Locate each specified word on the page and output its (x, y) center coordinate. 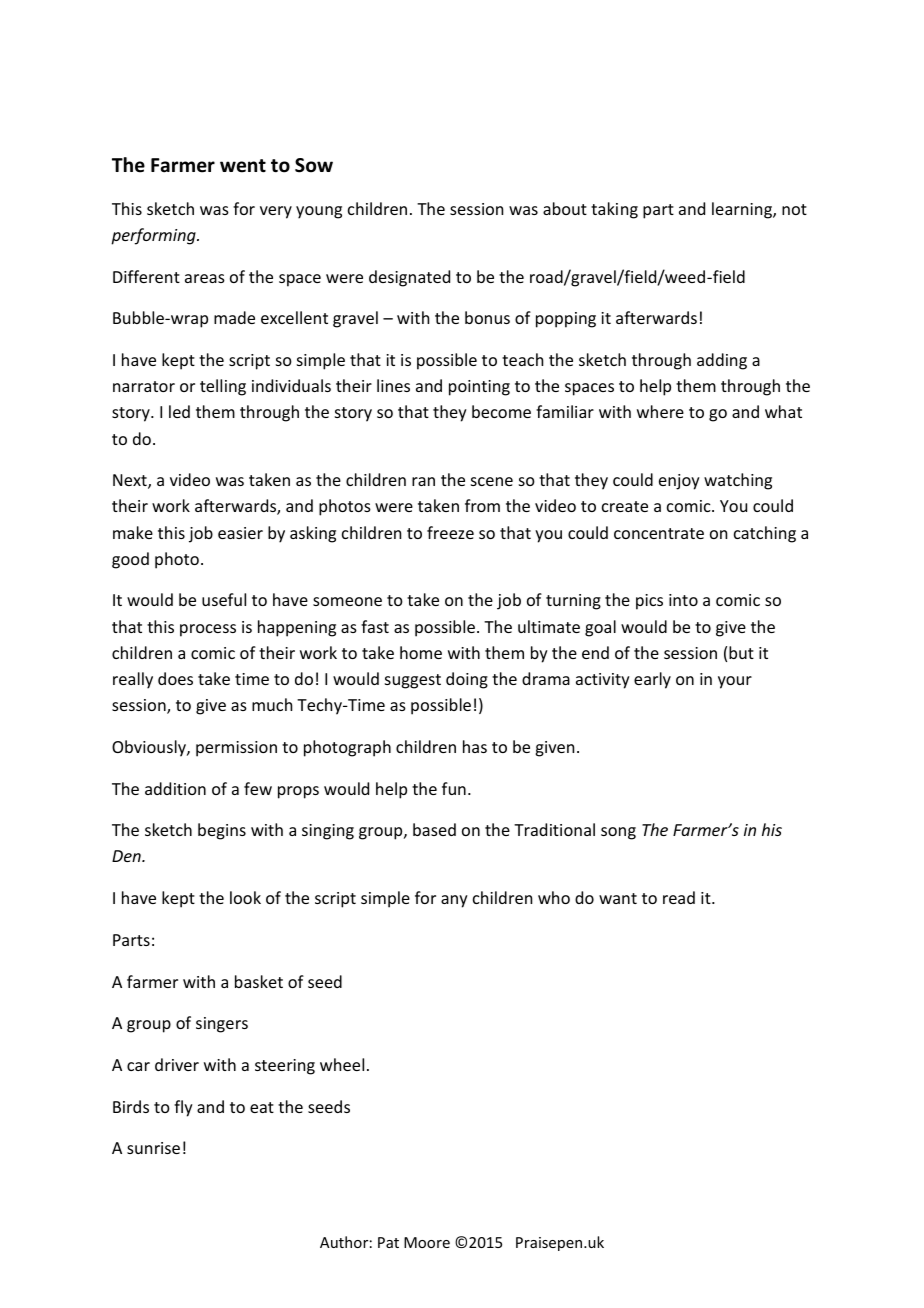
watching (738, 481)
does (175, 678)
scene (492, 481)
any (454, 901)
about (565, 208)
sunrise (153, 1148)
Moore (427, 1242)
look (245, 897)
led (179, 411)
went (243, 166)
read (679, 897)
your (735, 682)
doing (467, 680)
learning (743, 210)
